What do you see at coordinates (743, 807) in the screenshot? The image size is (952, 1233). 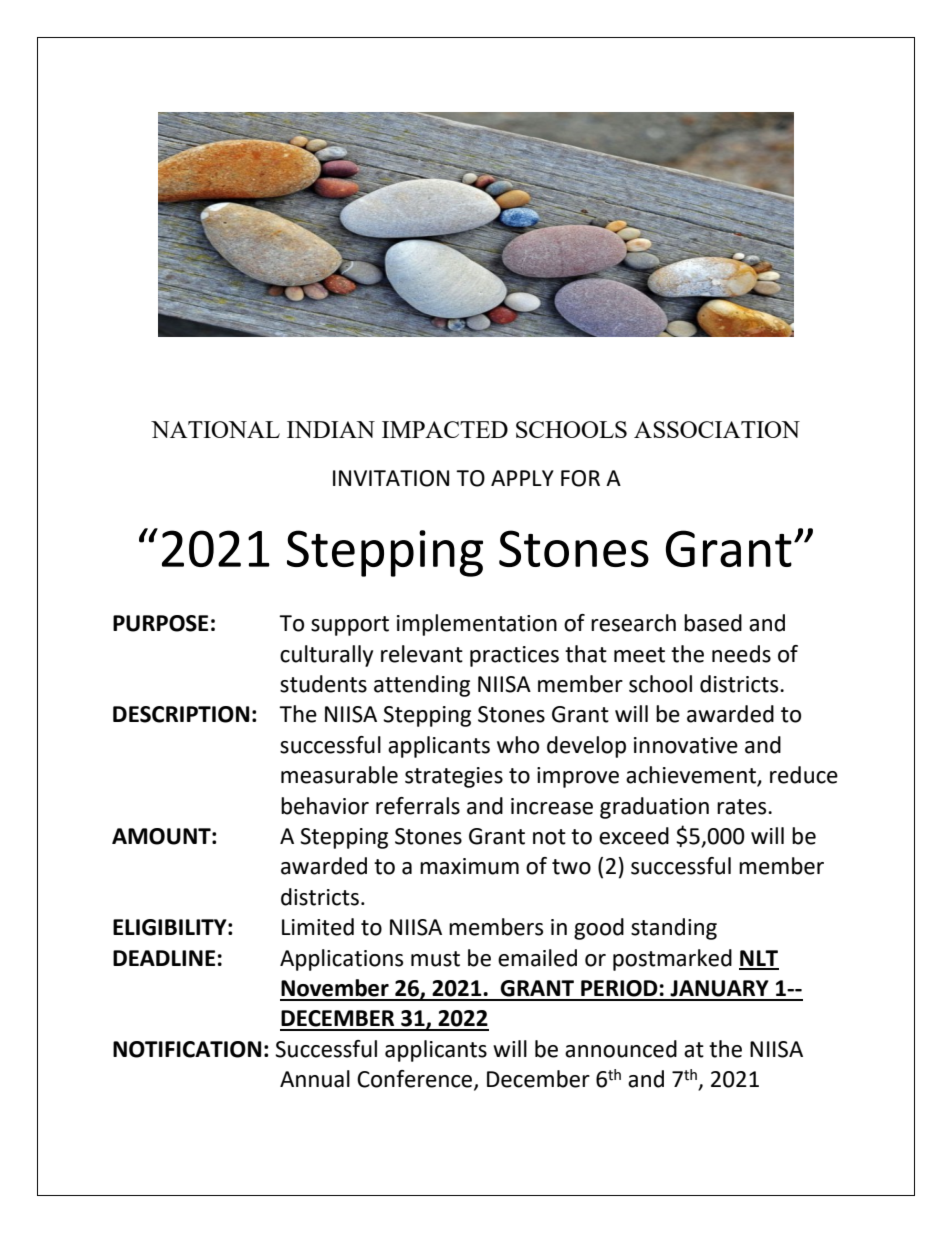 I see `rates` at bounding box center [743, 807].
